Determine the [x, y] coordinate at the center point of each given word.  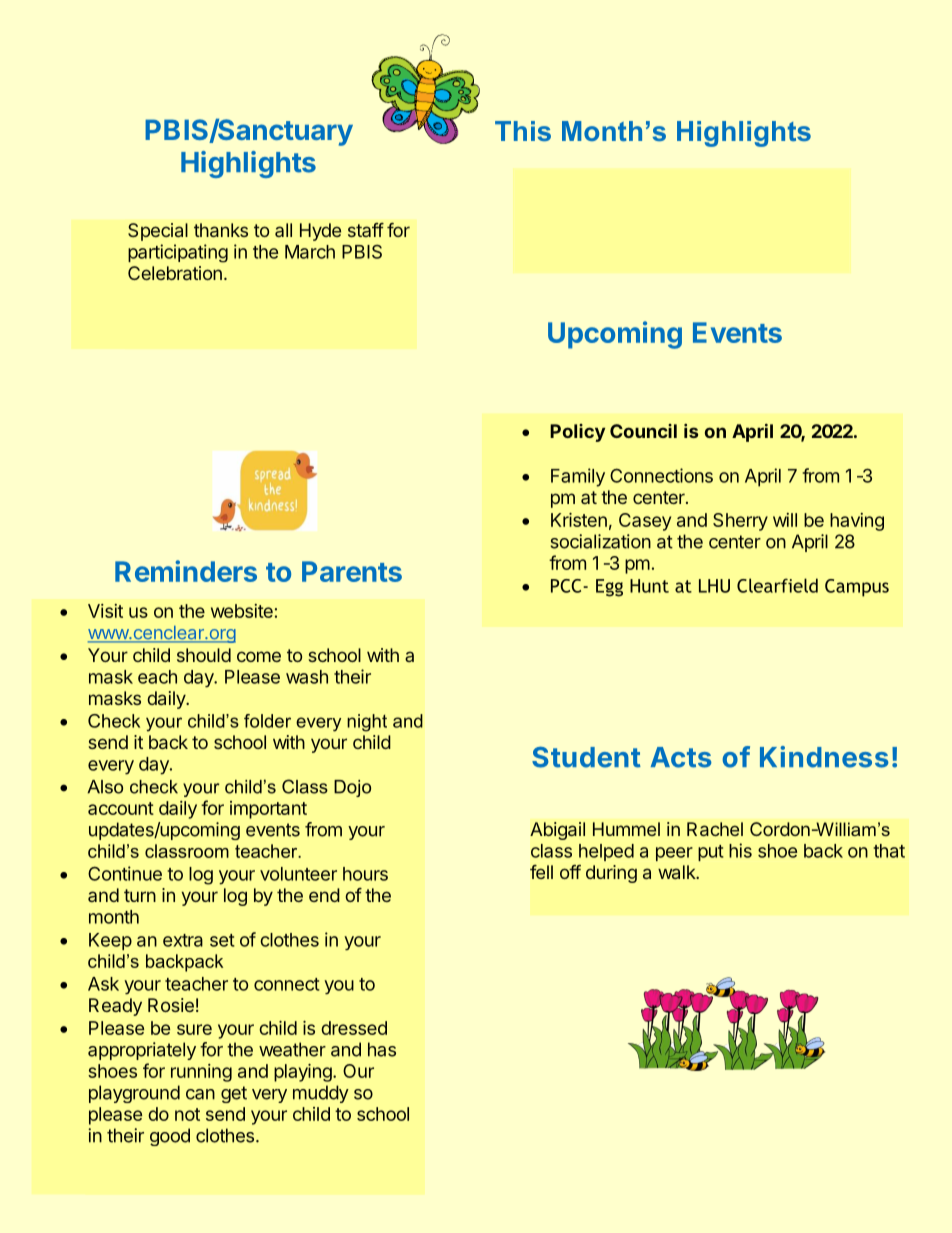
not [187, 1114]
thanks [221, 230]
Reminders [186, 571]
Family [578, 477]
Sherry [740, 522]
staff [366, 230]
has [382, 1049]
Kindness [824, 757]
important [268, 810]
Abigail [557, 831]
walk [677, 872]
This [523, 131]
